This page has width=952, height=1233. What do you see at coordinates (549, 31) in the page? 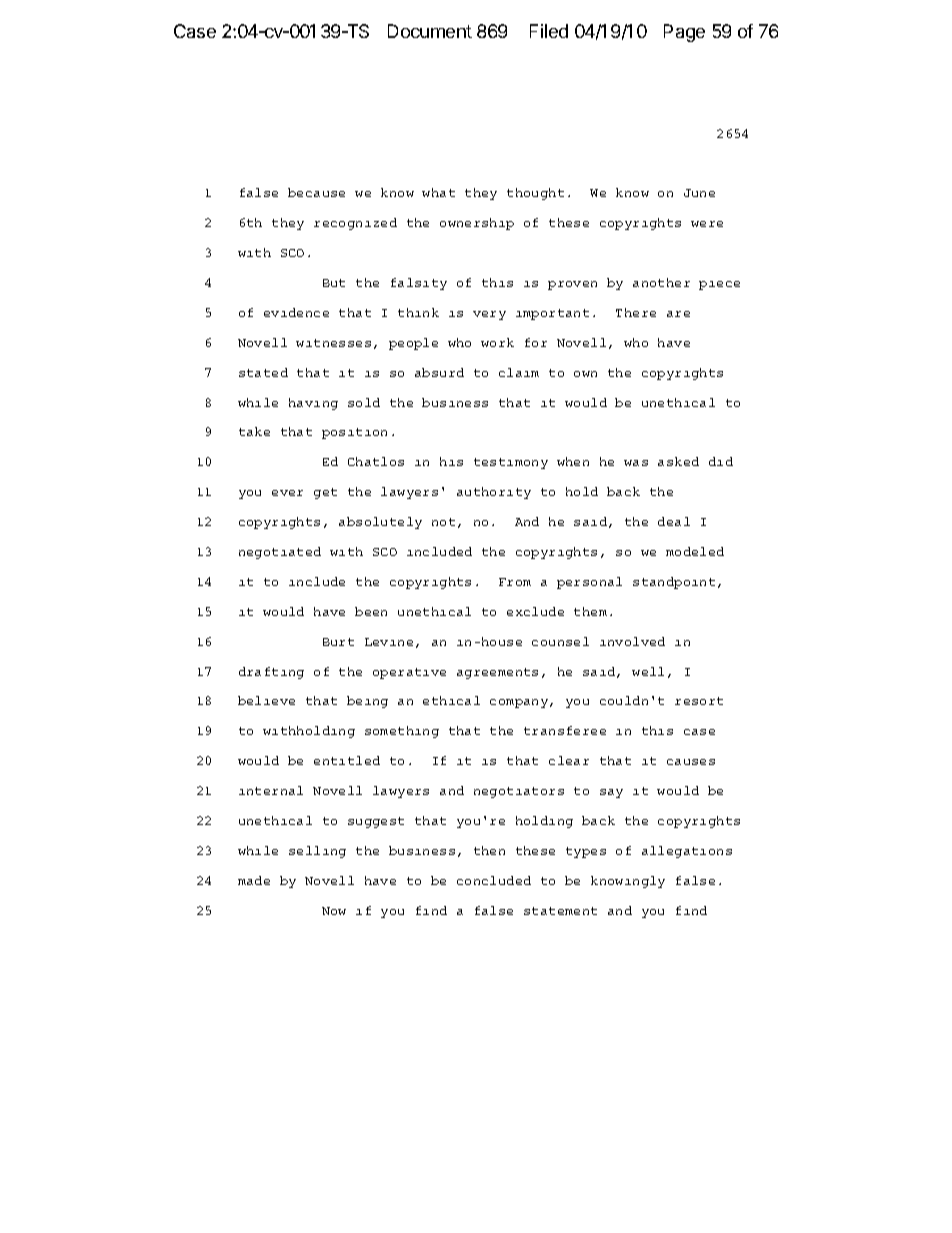
I see `Filed` at bounding box center [549, 31].
